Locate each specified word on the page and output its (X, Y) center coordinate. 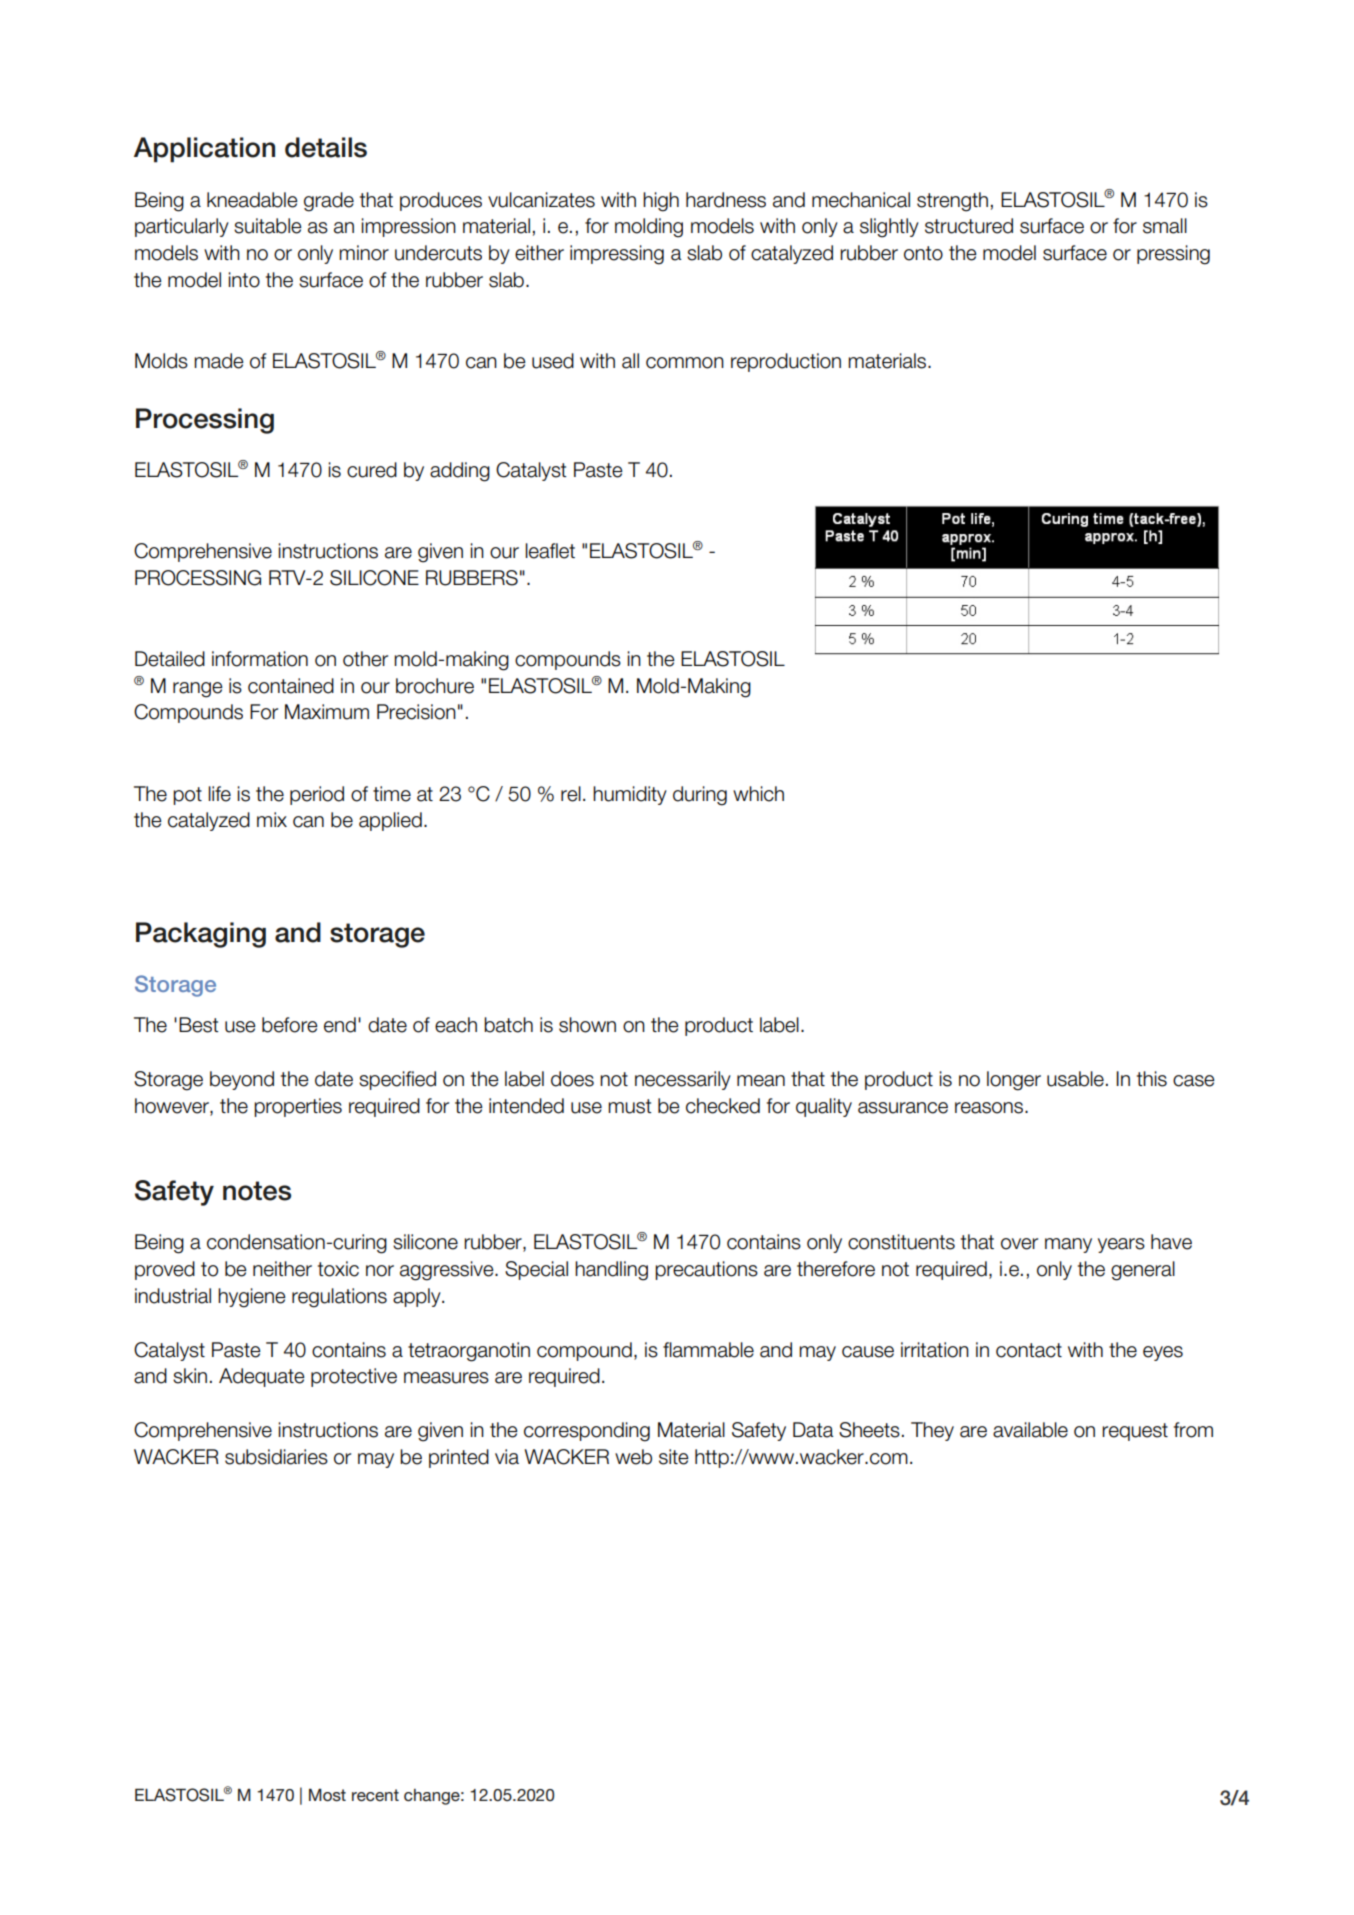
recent (375, 1795)
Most (327, 1795)
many (1068, 1245)
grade (329, 202)
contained (291, 686)
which (758, 794)
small (1165, 226)
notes (257, 1191)
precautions (706, 1270)
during (700, 796)
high (661, 202)
